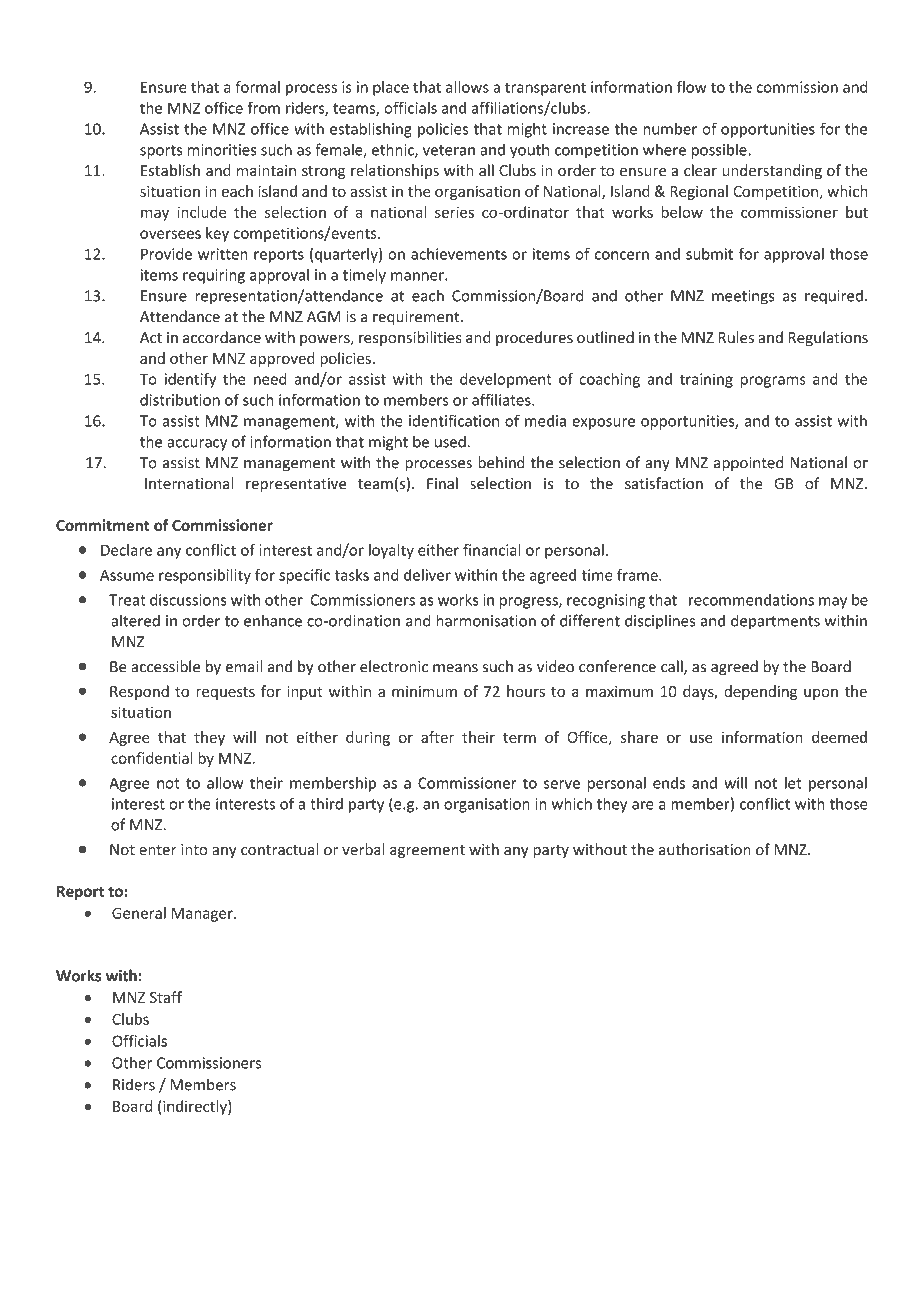 This image has width=924, height=1308. What do you see at coordinates (760, 692) in the image?
I see `depending` at bounding box center [760, 692].
